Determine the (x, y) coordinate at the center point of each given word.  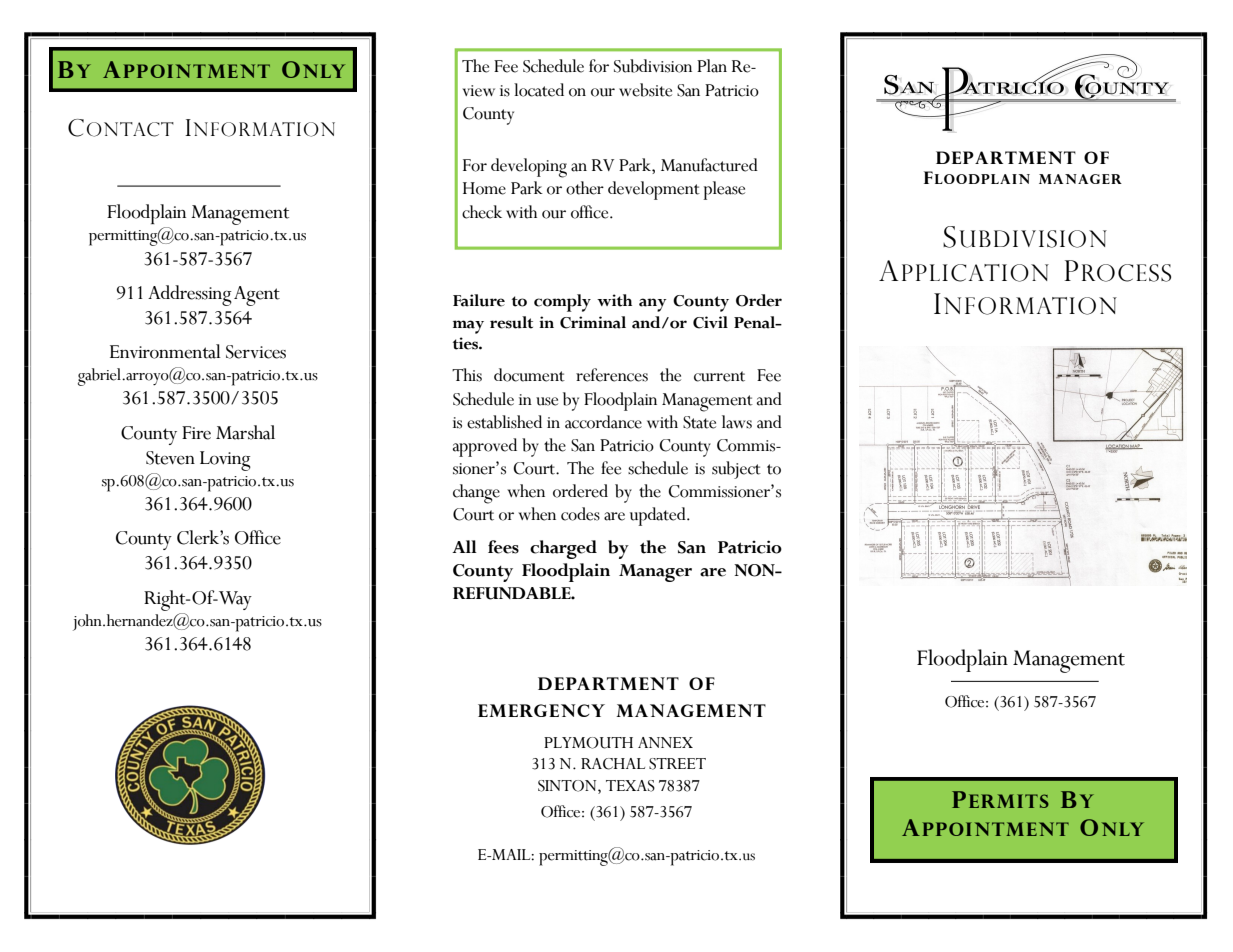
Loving (225, 461)
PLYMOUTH (588, 743)
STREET (677, 764)
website (645, 90)
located (539, 90)
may (468, 327)
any (653, 305)
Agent (257, 296)
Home (484, 188)
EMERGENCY (541, 710)
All (464, 546)
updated (659, 516)
